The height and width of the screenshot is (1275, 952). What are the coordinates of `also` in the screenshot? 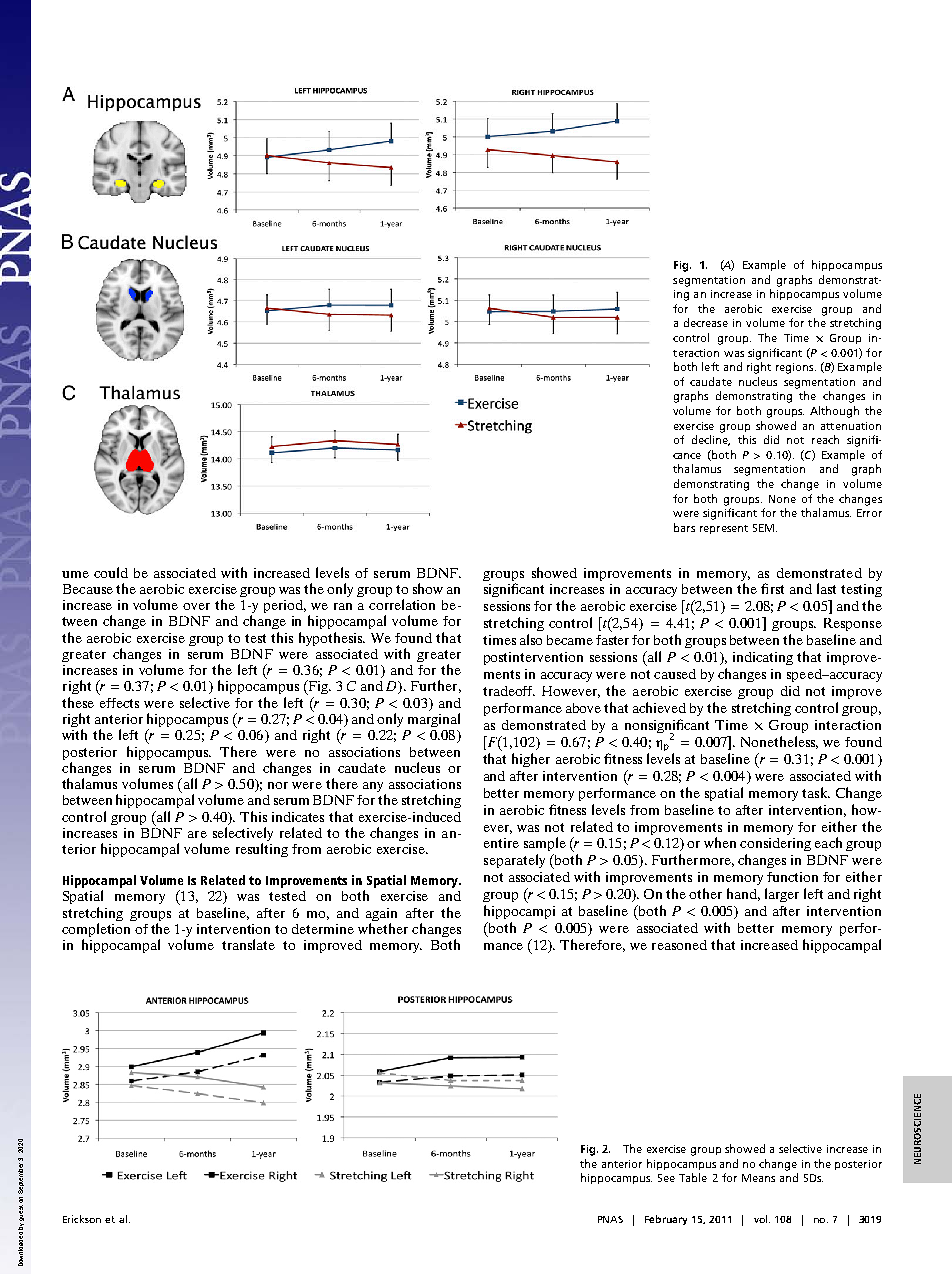 It's located at (531, 639).
